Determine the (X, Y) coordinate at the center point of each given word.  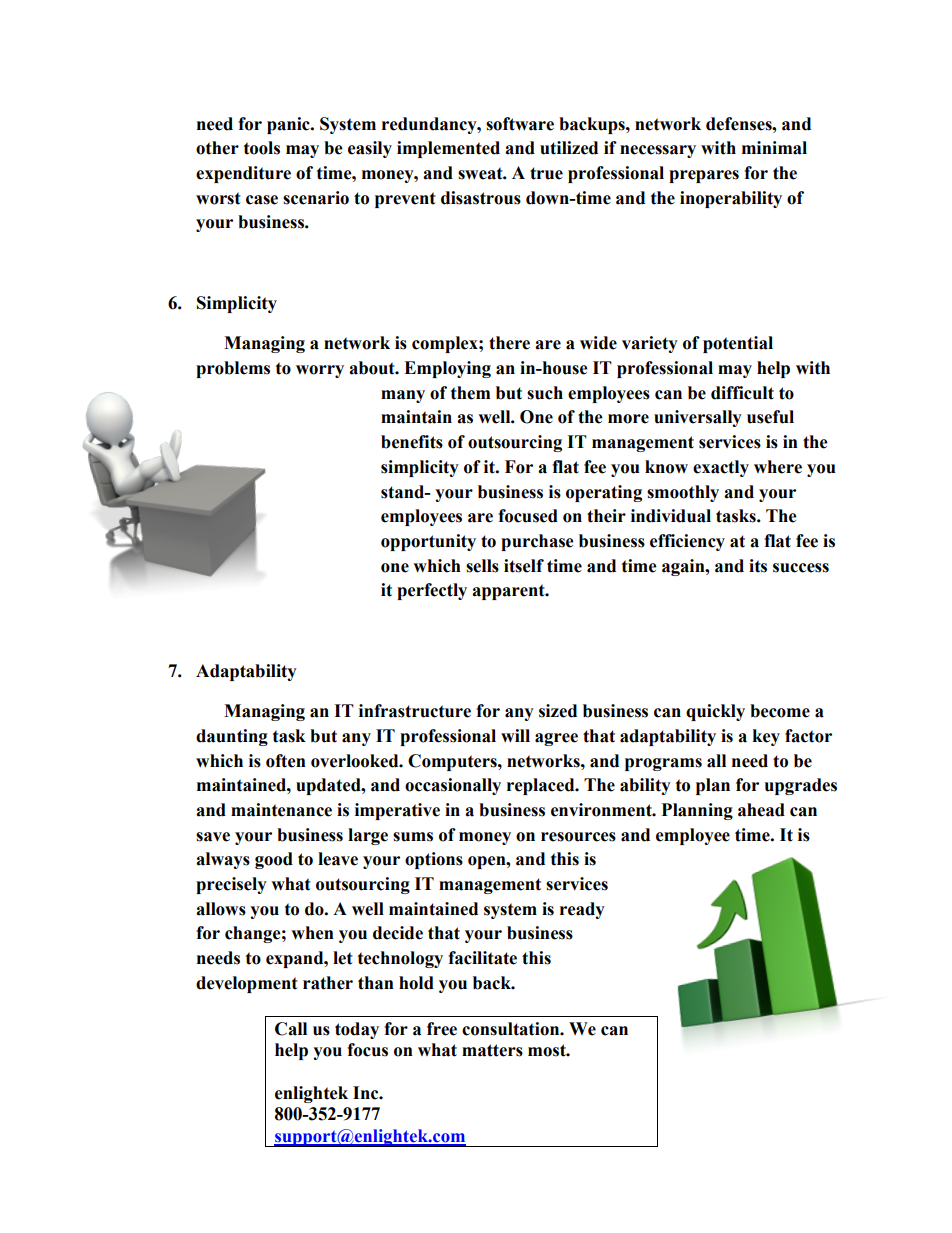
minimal (774, 148)
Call (291, 1029)
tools (262, 148)
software (520, 124)
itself (524, 566)
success (801, 568)
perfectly (432, 591)
